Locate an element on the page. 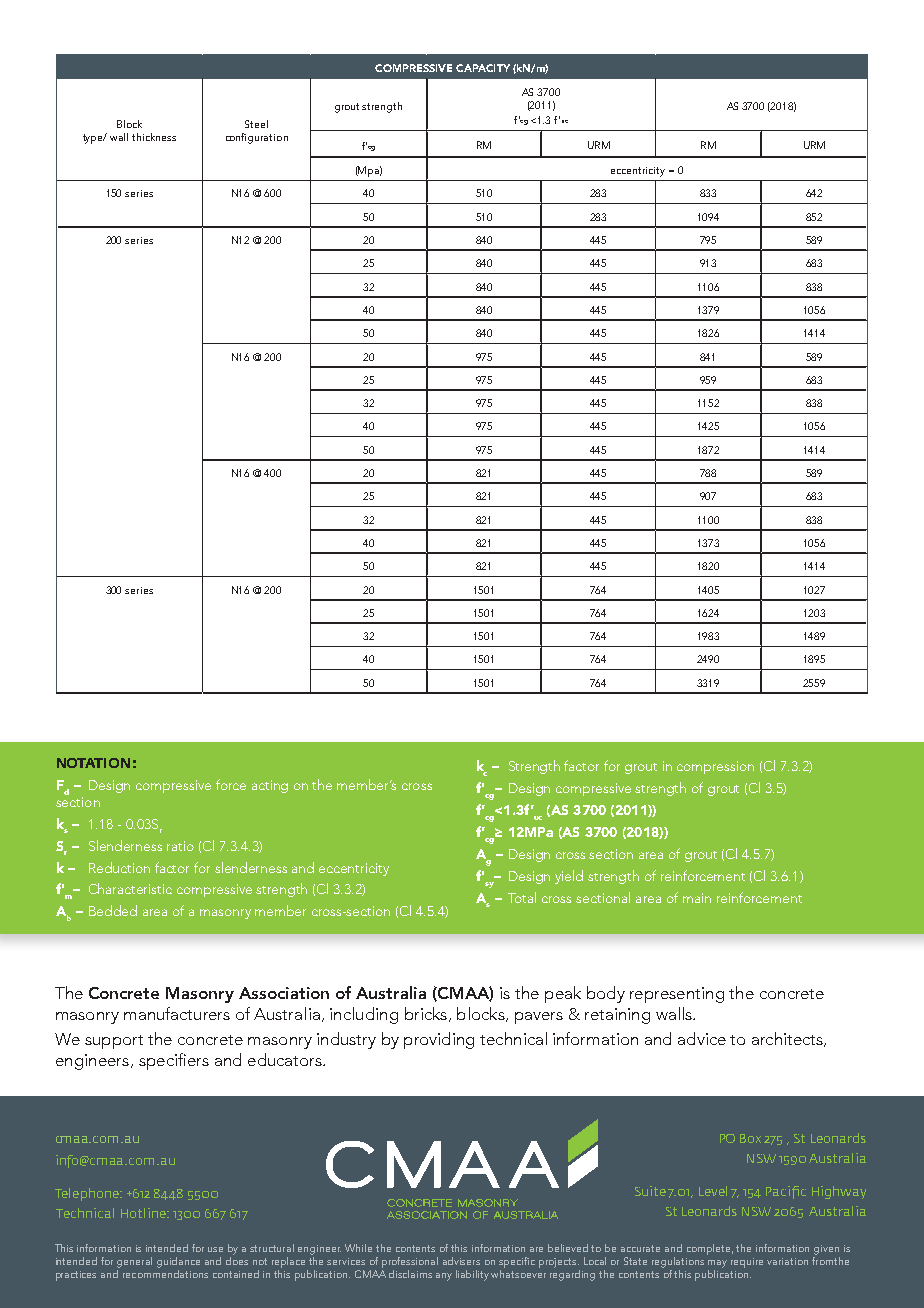 This page has height=1308, width=924. CAPACITY is located at coordinates (483, 68).
